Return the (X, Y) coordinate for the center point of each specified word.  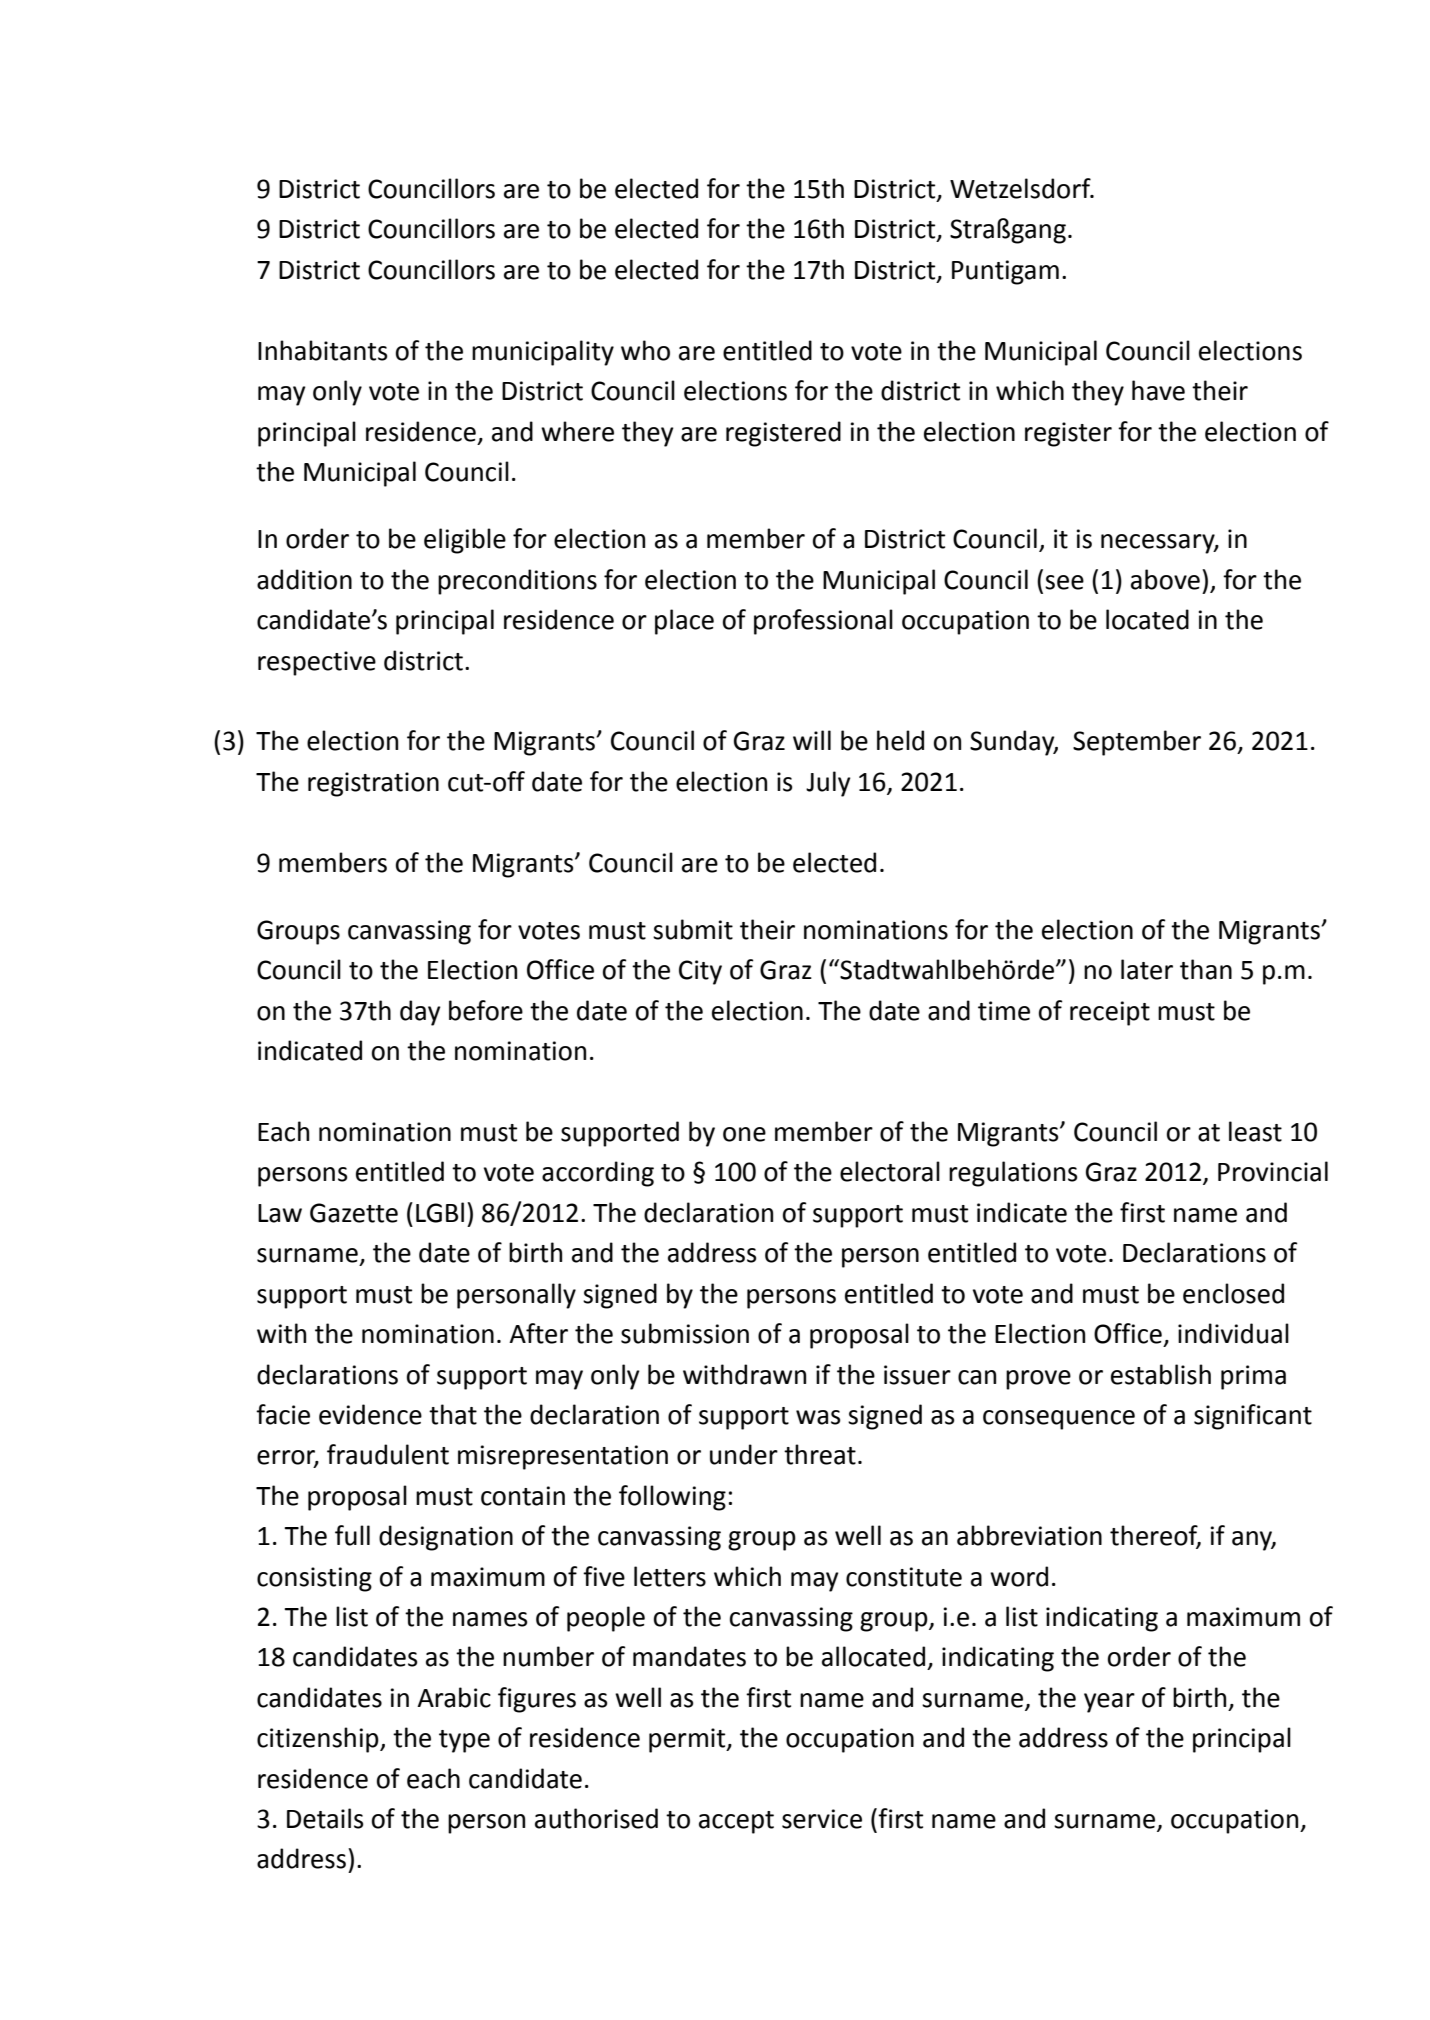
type (464, 1741)
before (486, 1010)
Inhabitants (323, 350)
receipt (1110, 1013)
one (744, 1134)
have (1158, 390)
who (645, 350)
